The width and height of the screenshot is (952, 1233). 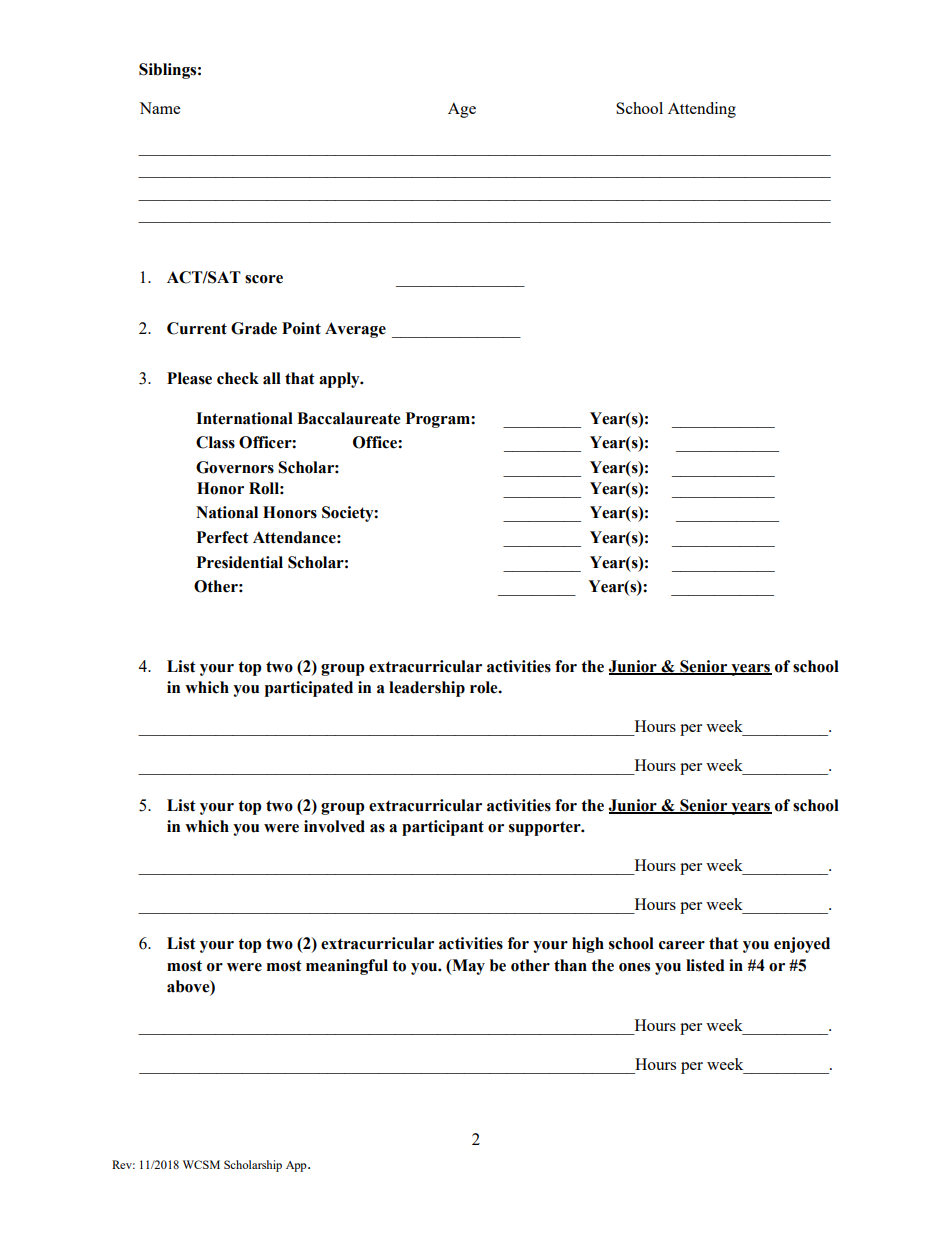 I want to click on meaningful, so click(x=347, y=967).
